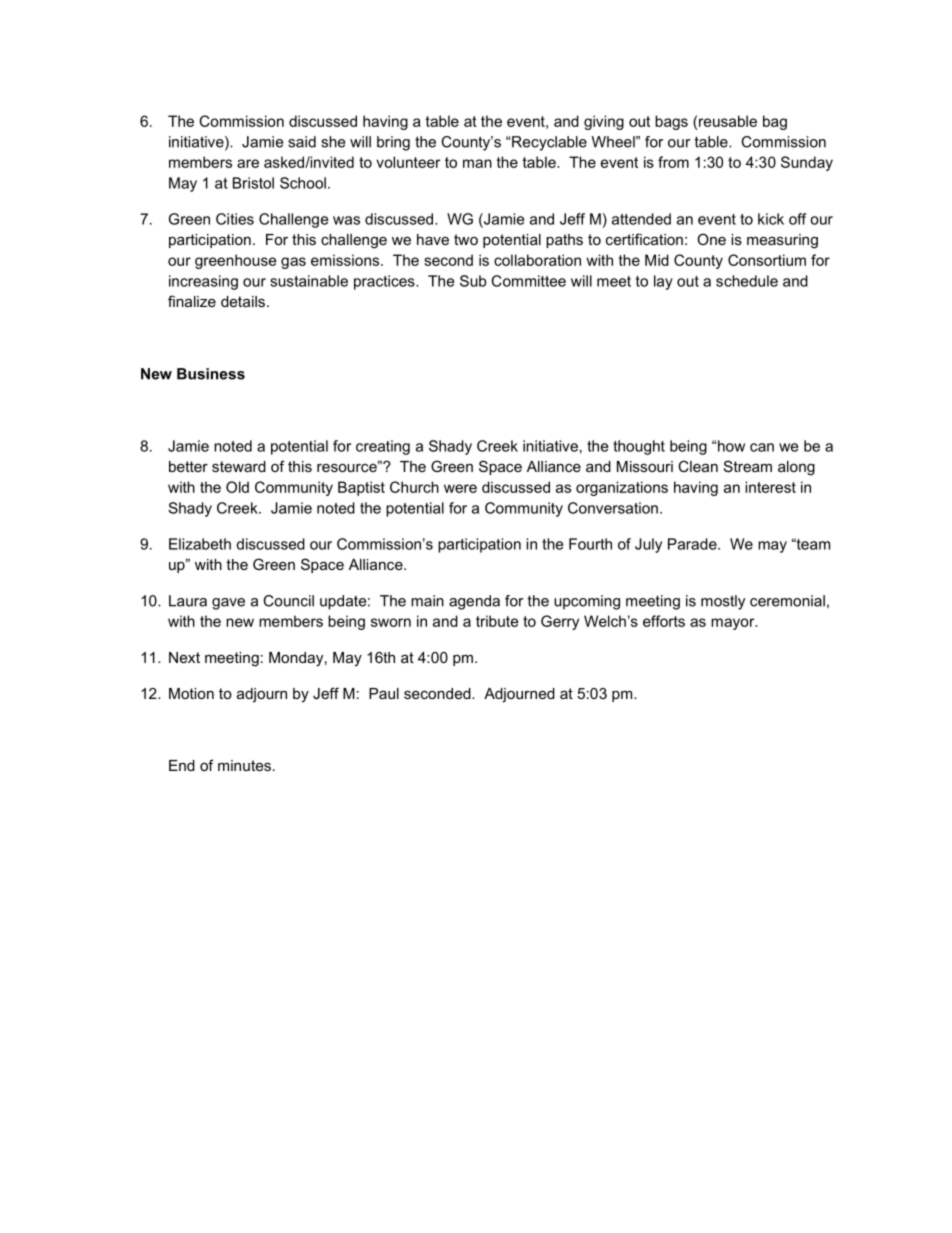  Describe the element at coordinates (590, 544) in the document. I see `Fourth` at that location.
